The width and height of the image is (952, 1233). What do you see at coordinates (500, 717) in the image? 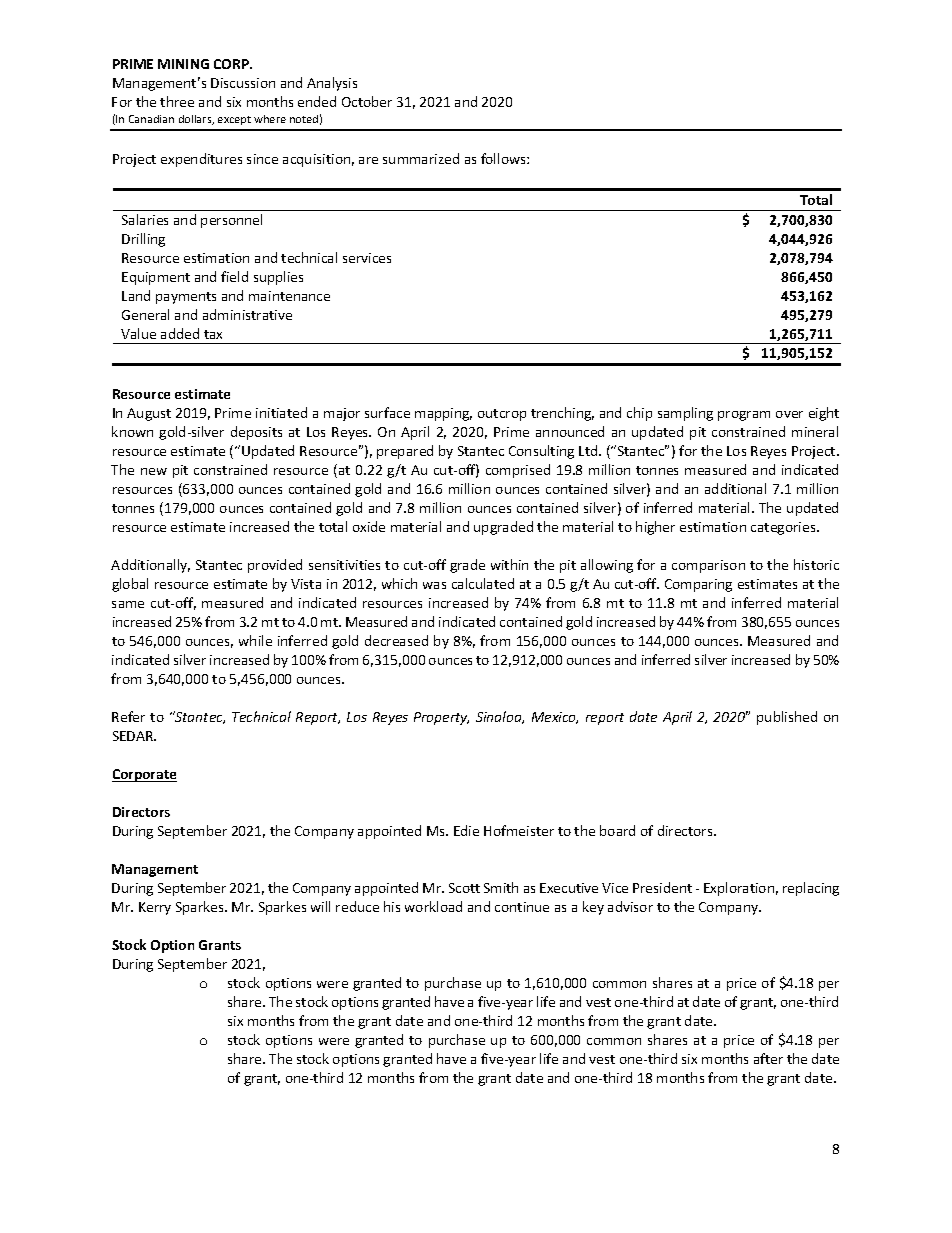
I see `Sinaloa` at bounding box center [500, 717].
